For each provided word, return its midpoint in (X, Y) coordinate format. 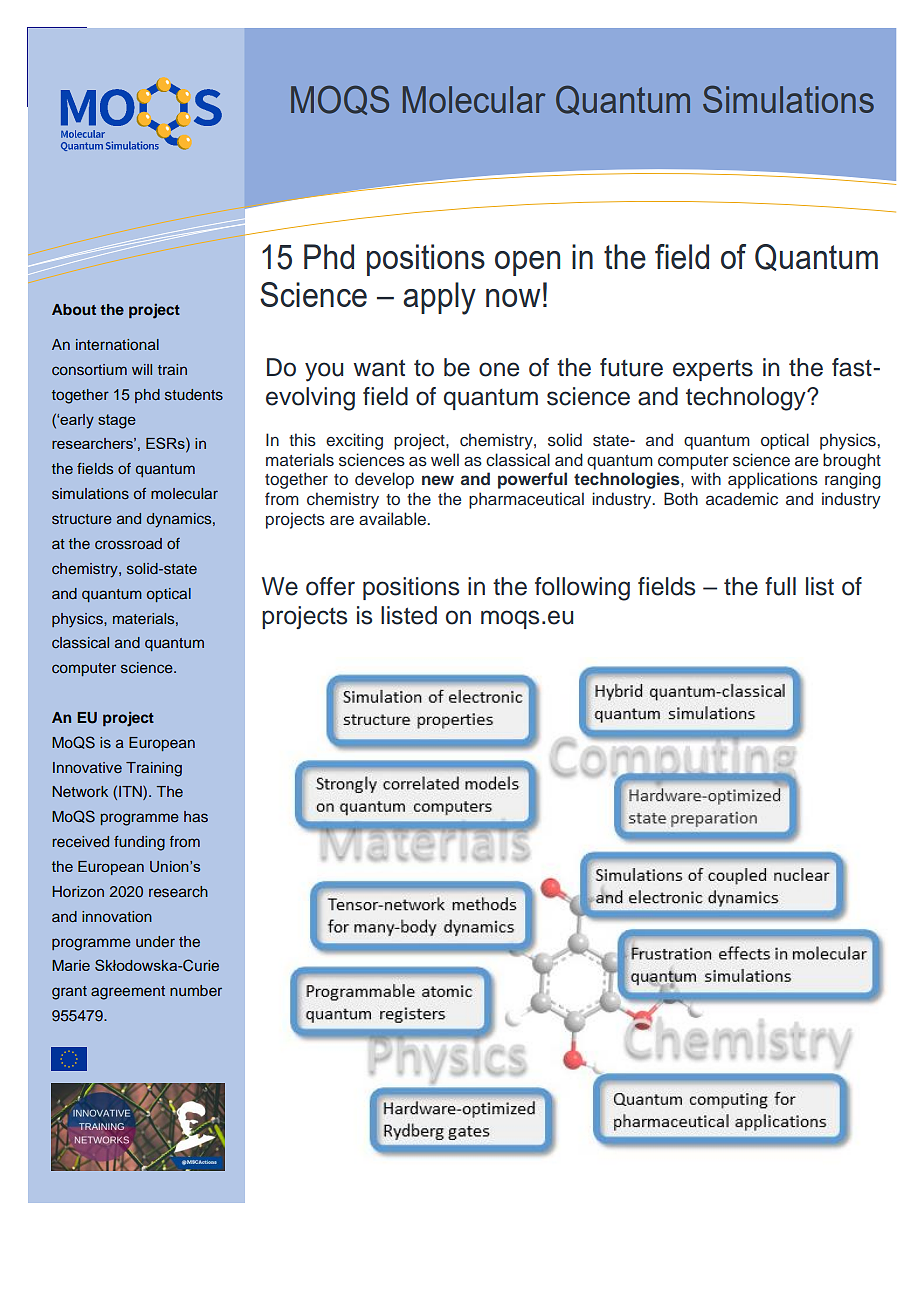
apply (439, 298)
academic (742, 499)
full (780, 586)
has (196, 817)
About (74, 309)
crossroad (128, 543)
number (196, 990)
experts (713, 370)
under (155, 941)
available (393, 518)
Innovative (87, 767)
